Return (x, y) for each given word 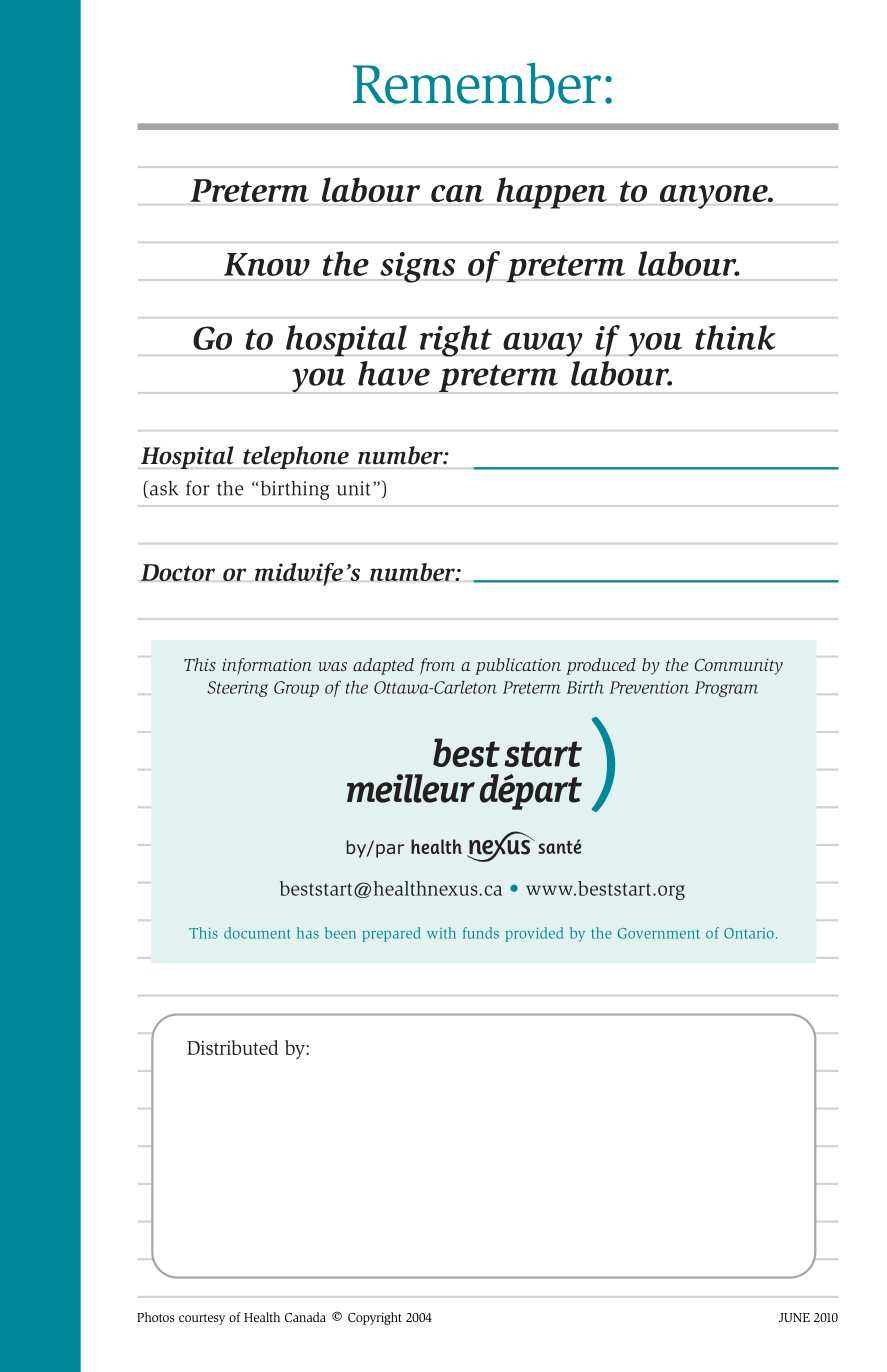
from (437, 666)
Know (267, 264)
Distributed (233, 1047)
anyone (715, 197)
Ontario (749, 933)
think (735, 337)
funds (481, 933)
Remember (477, 83)
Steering (237, 689)
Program (726, 689)
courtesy (202, 1319)
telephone (296, 457)
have (394, 373)
